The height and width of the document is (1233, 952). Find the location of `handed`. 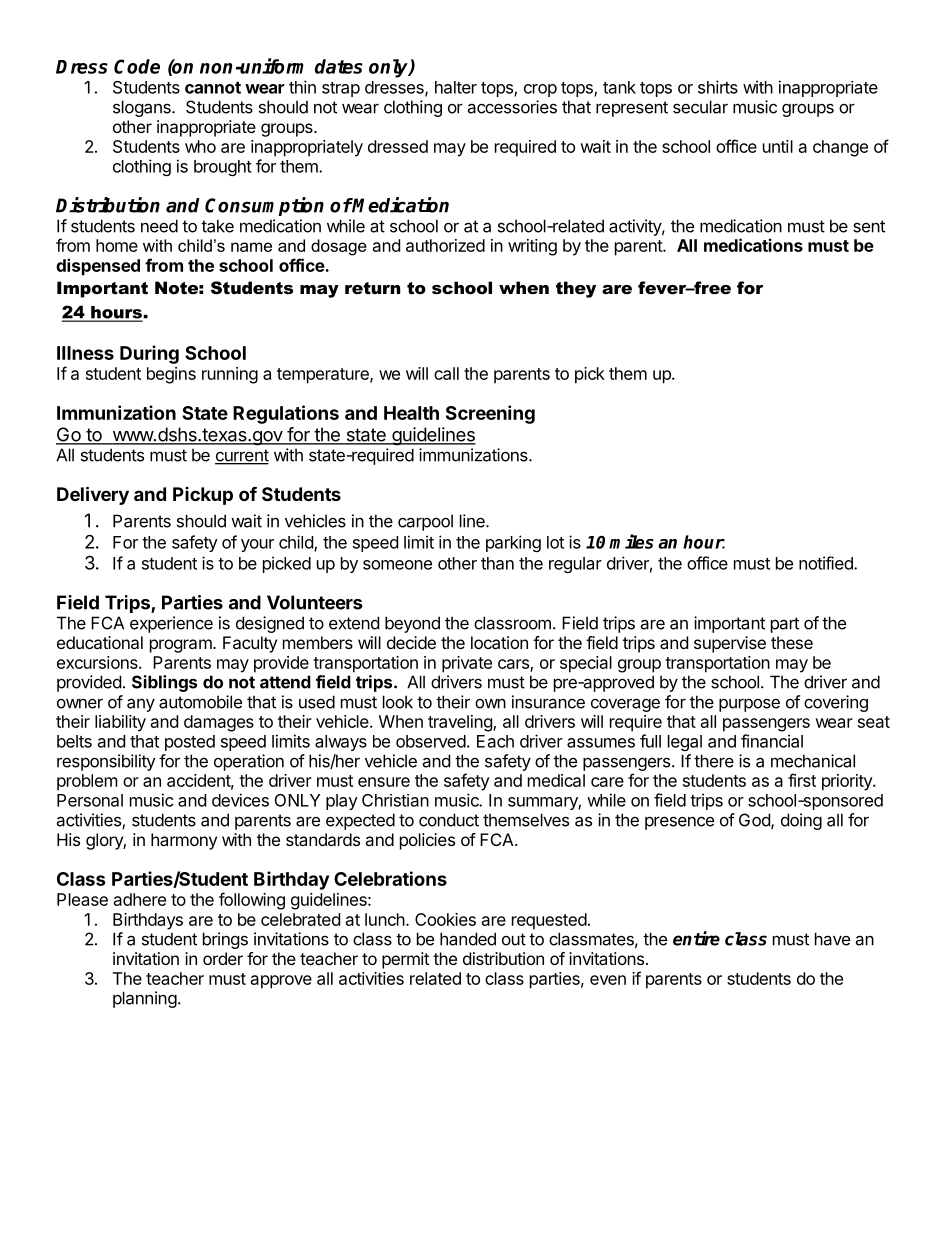

handed is located at coordinates (468, 939).
